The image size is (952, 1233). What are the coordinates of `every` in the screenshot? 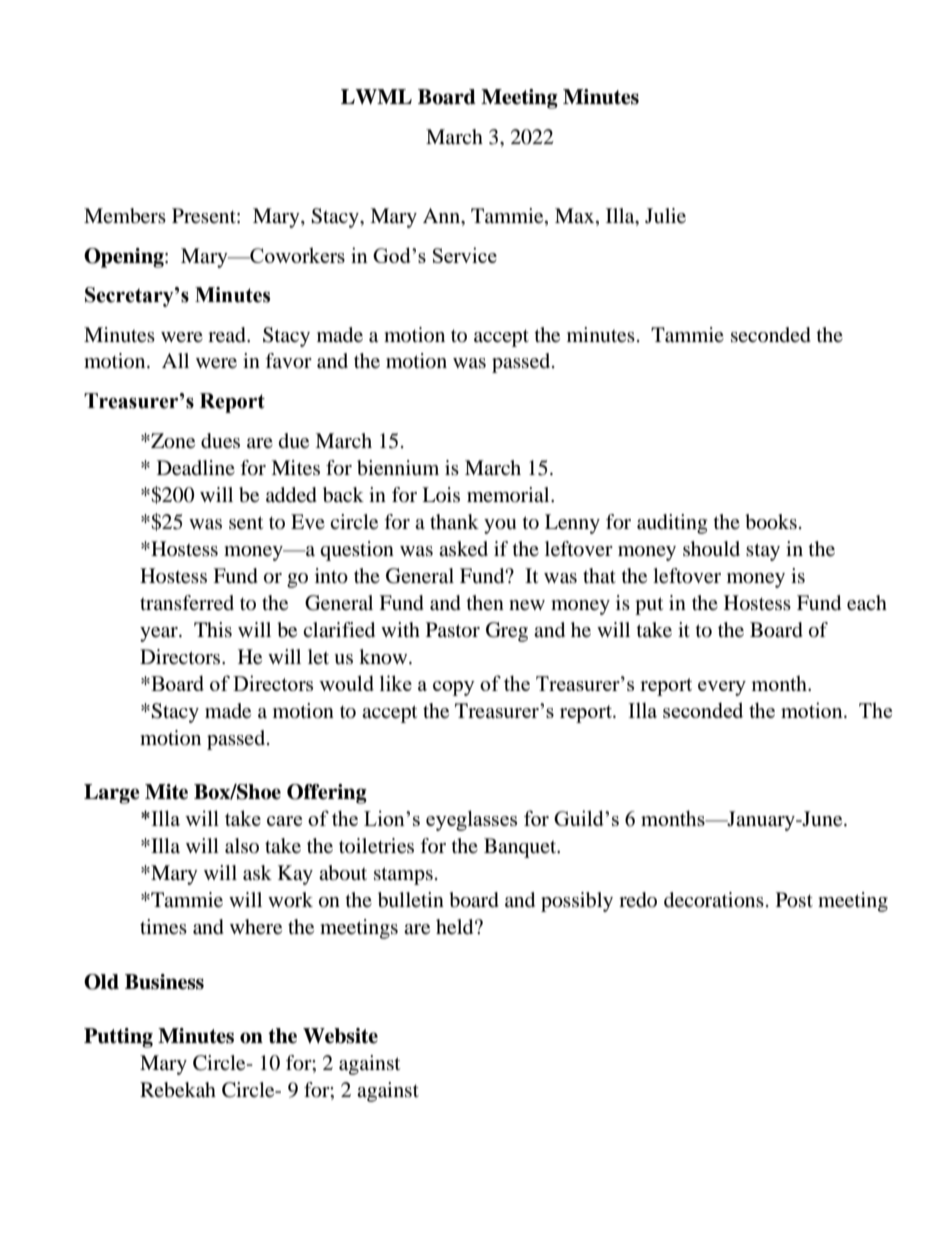 It's located at (722, 688).
